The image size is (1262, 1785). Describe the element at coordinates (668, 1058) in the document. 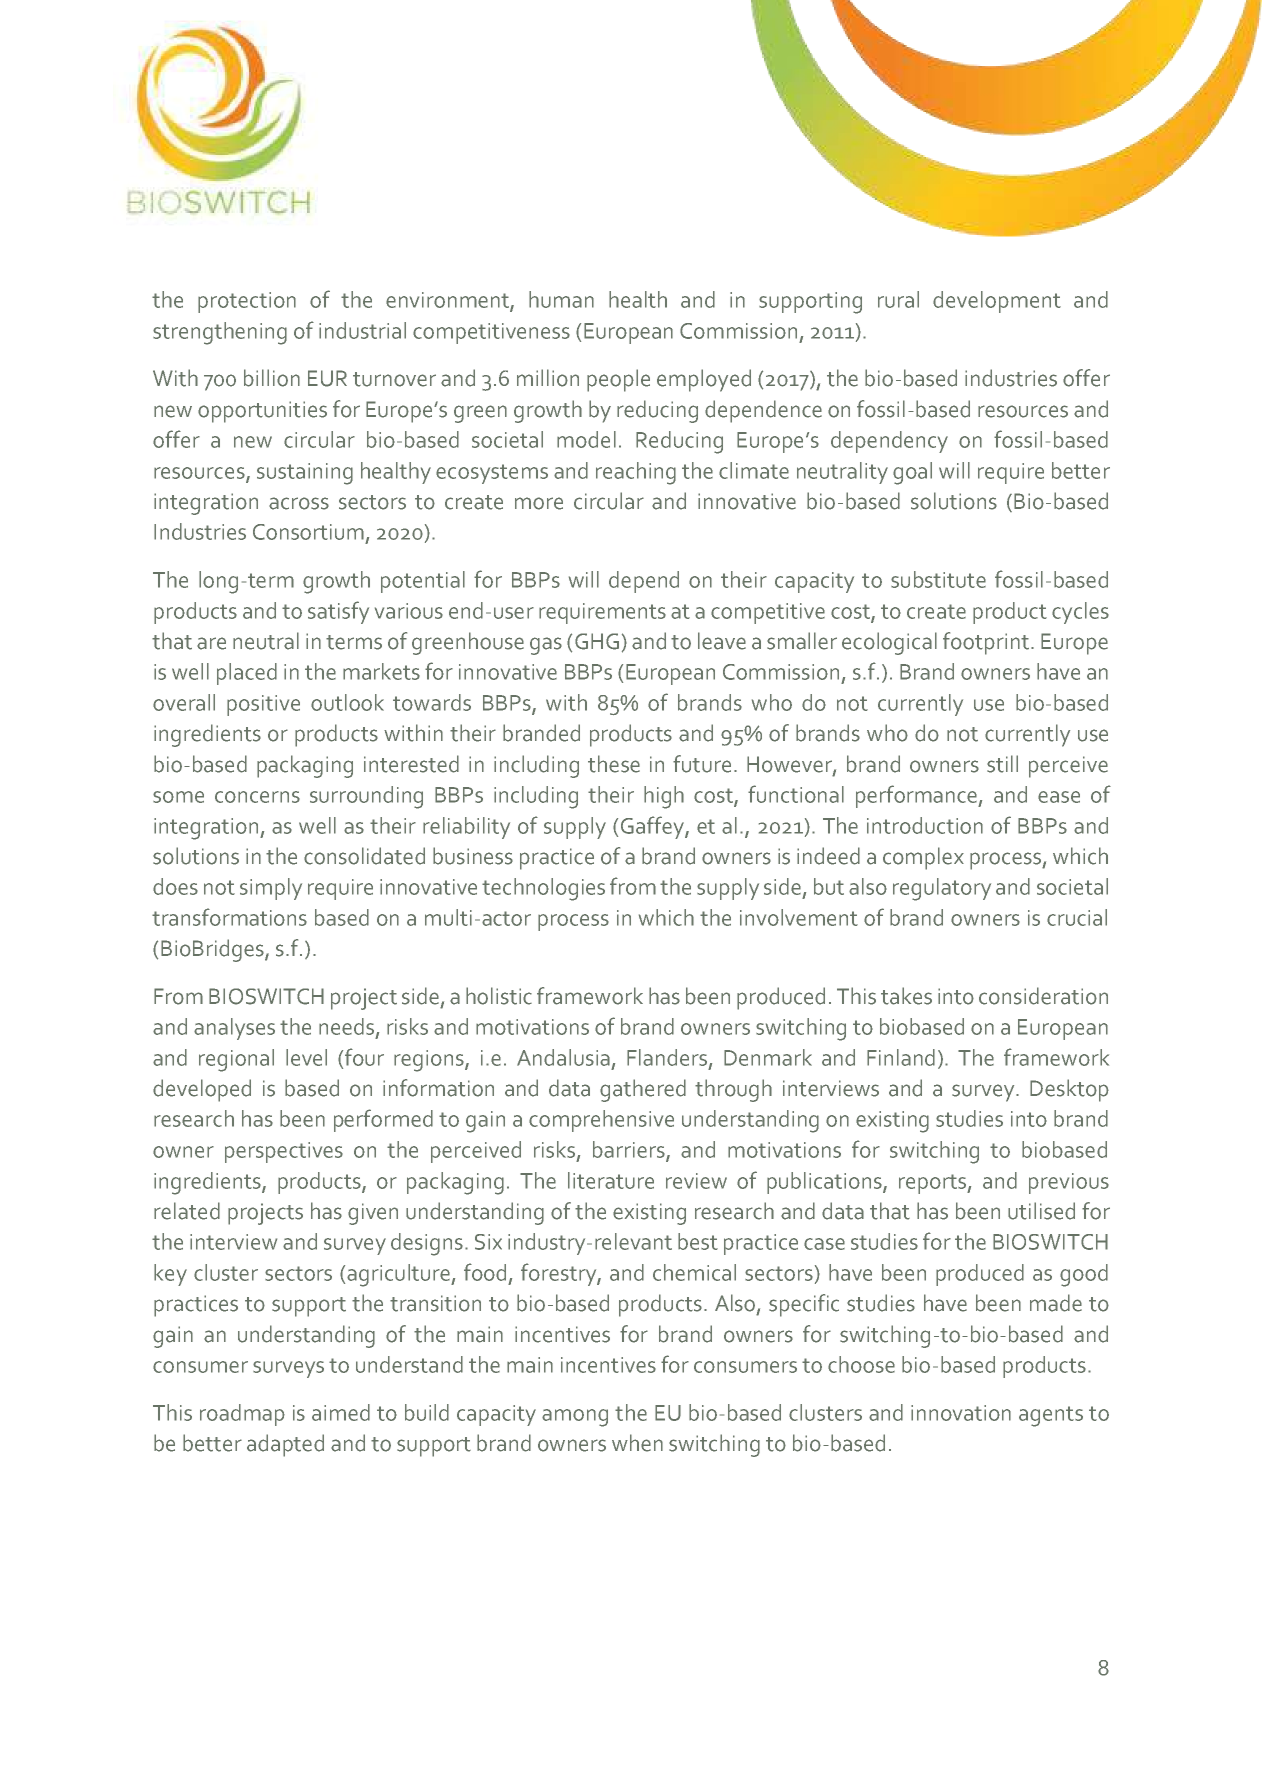

I see `Flanders` at that location.
